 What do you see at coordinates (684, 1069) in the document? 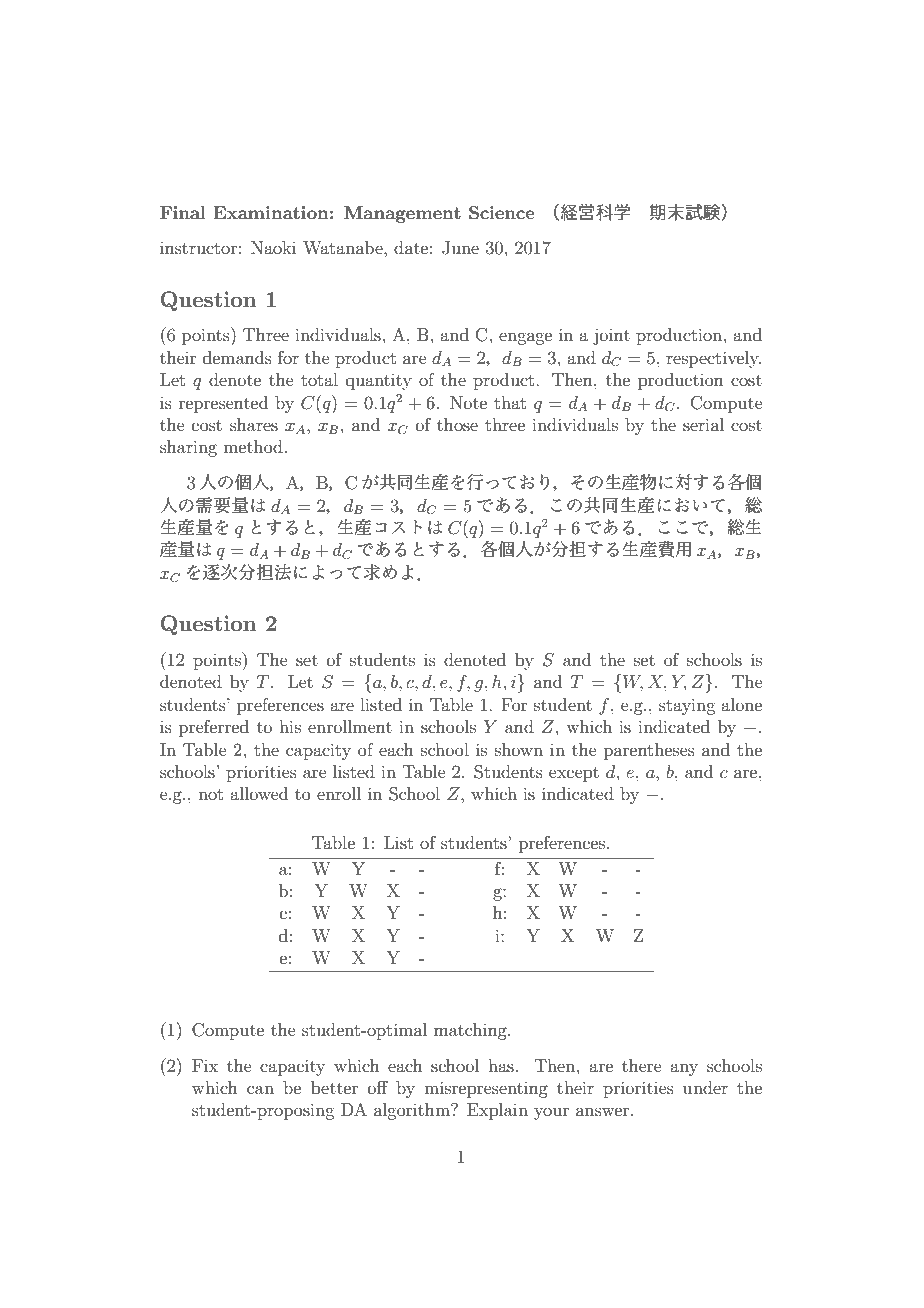
I see `any` at bounding box center [684, 1069].
